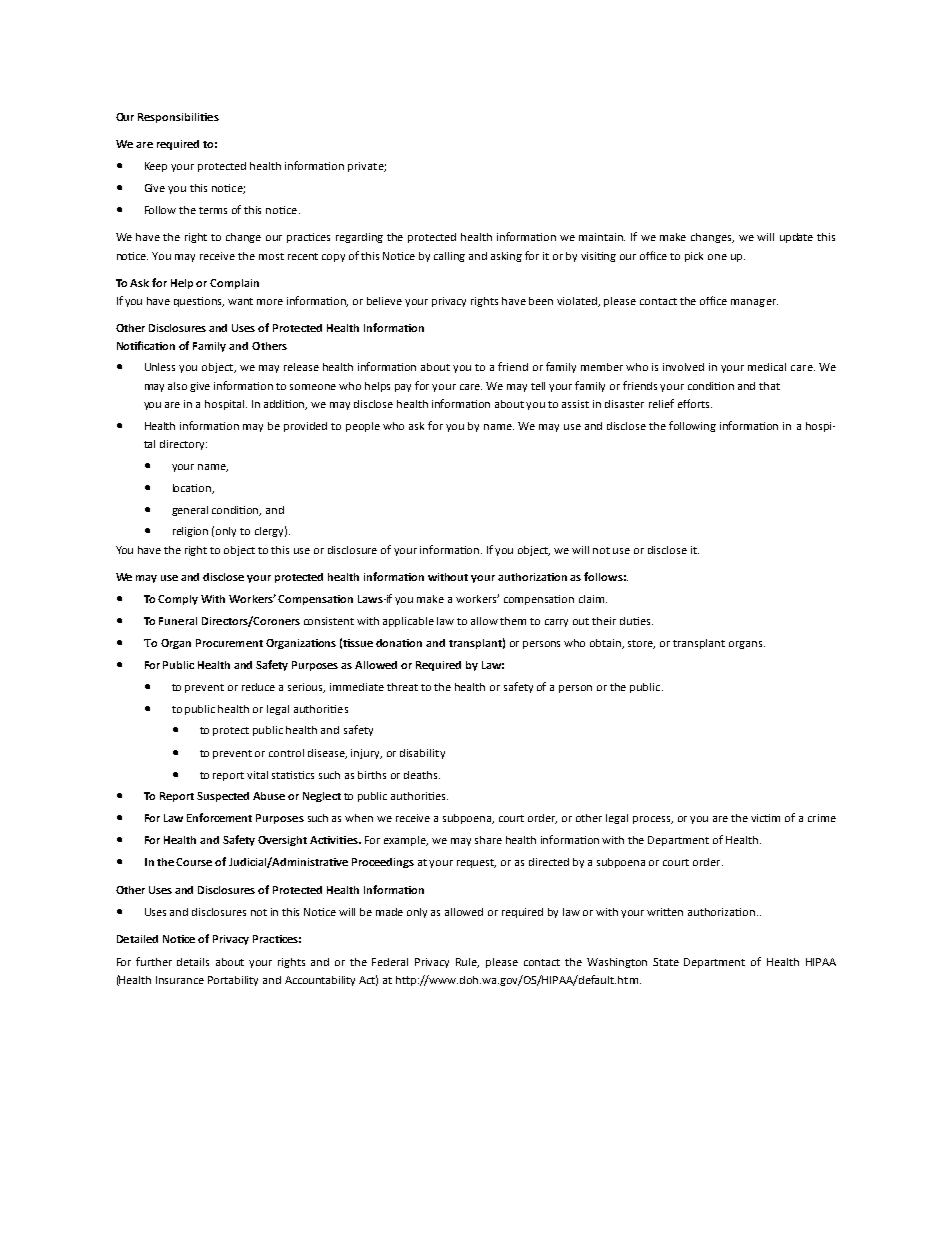 The height and width of the image is (1233, 952). What do you see at coordinates (641, 644) in the image?
I see `store` at bounding box center [641, 644].
